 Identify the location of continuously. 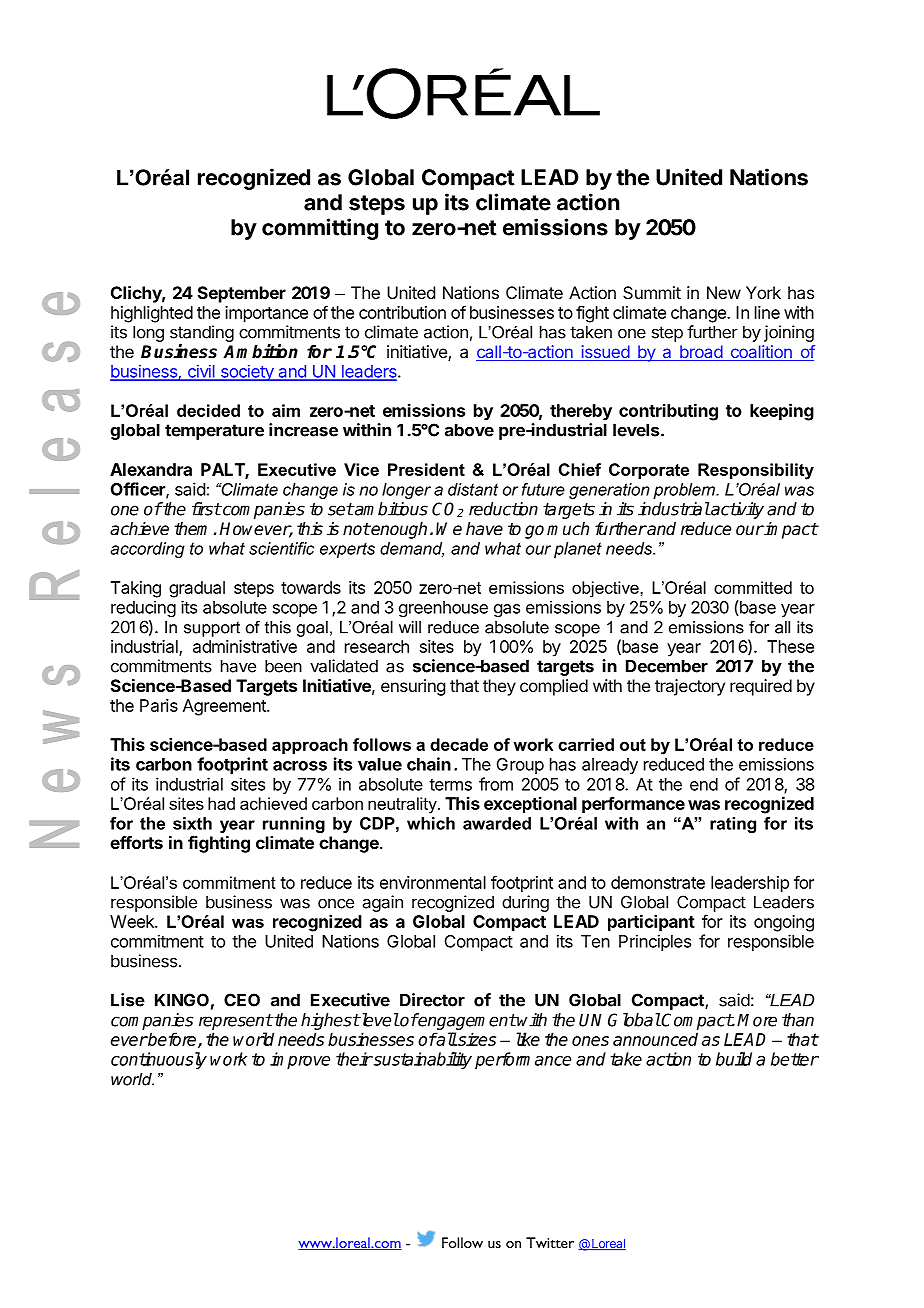
(159, 1060).
